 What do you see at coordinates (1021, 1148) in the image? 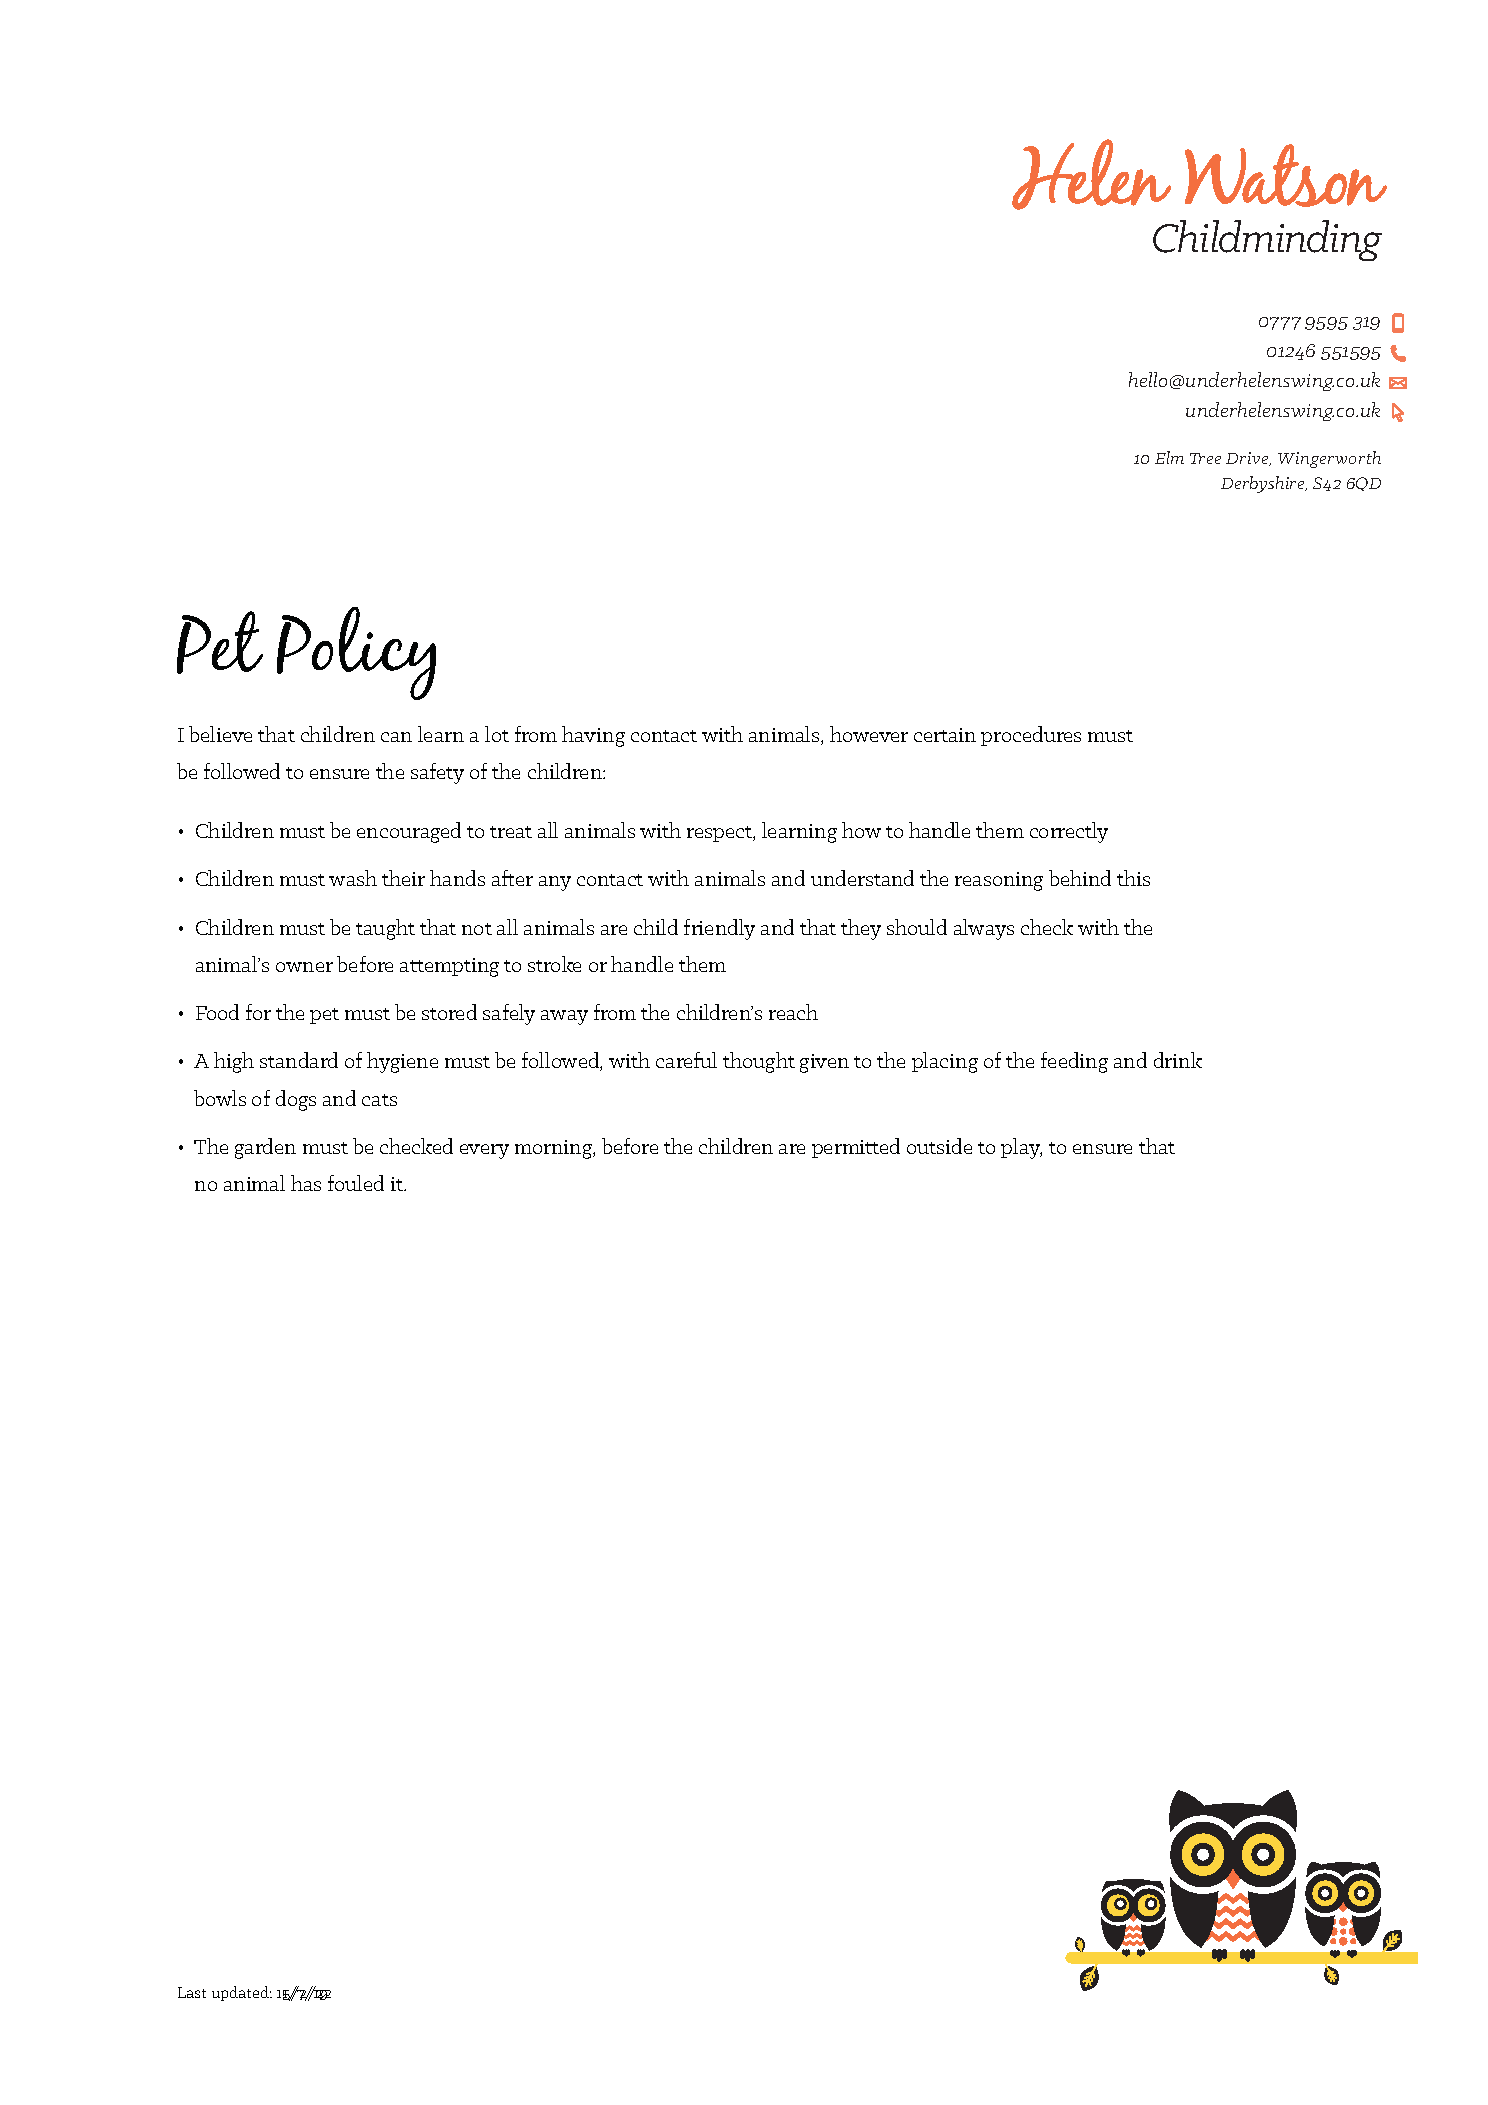
I see `play` at bounding box center [1021, 1148].
